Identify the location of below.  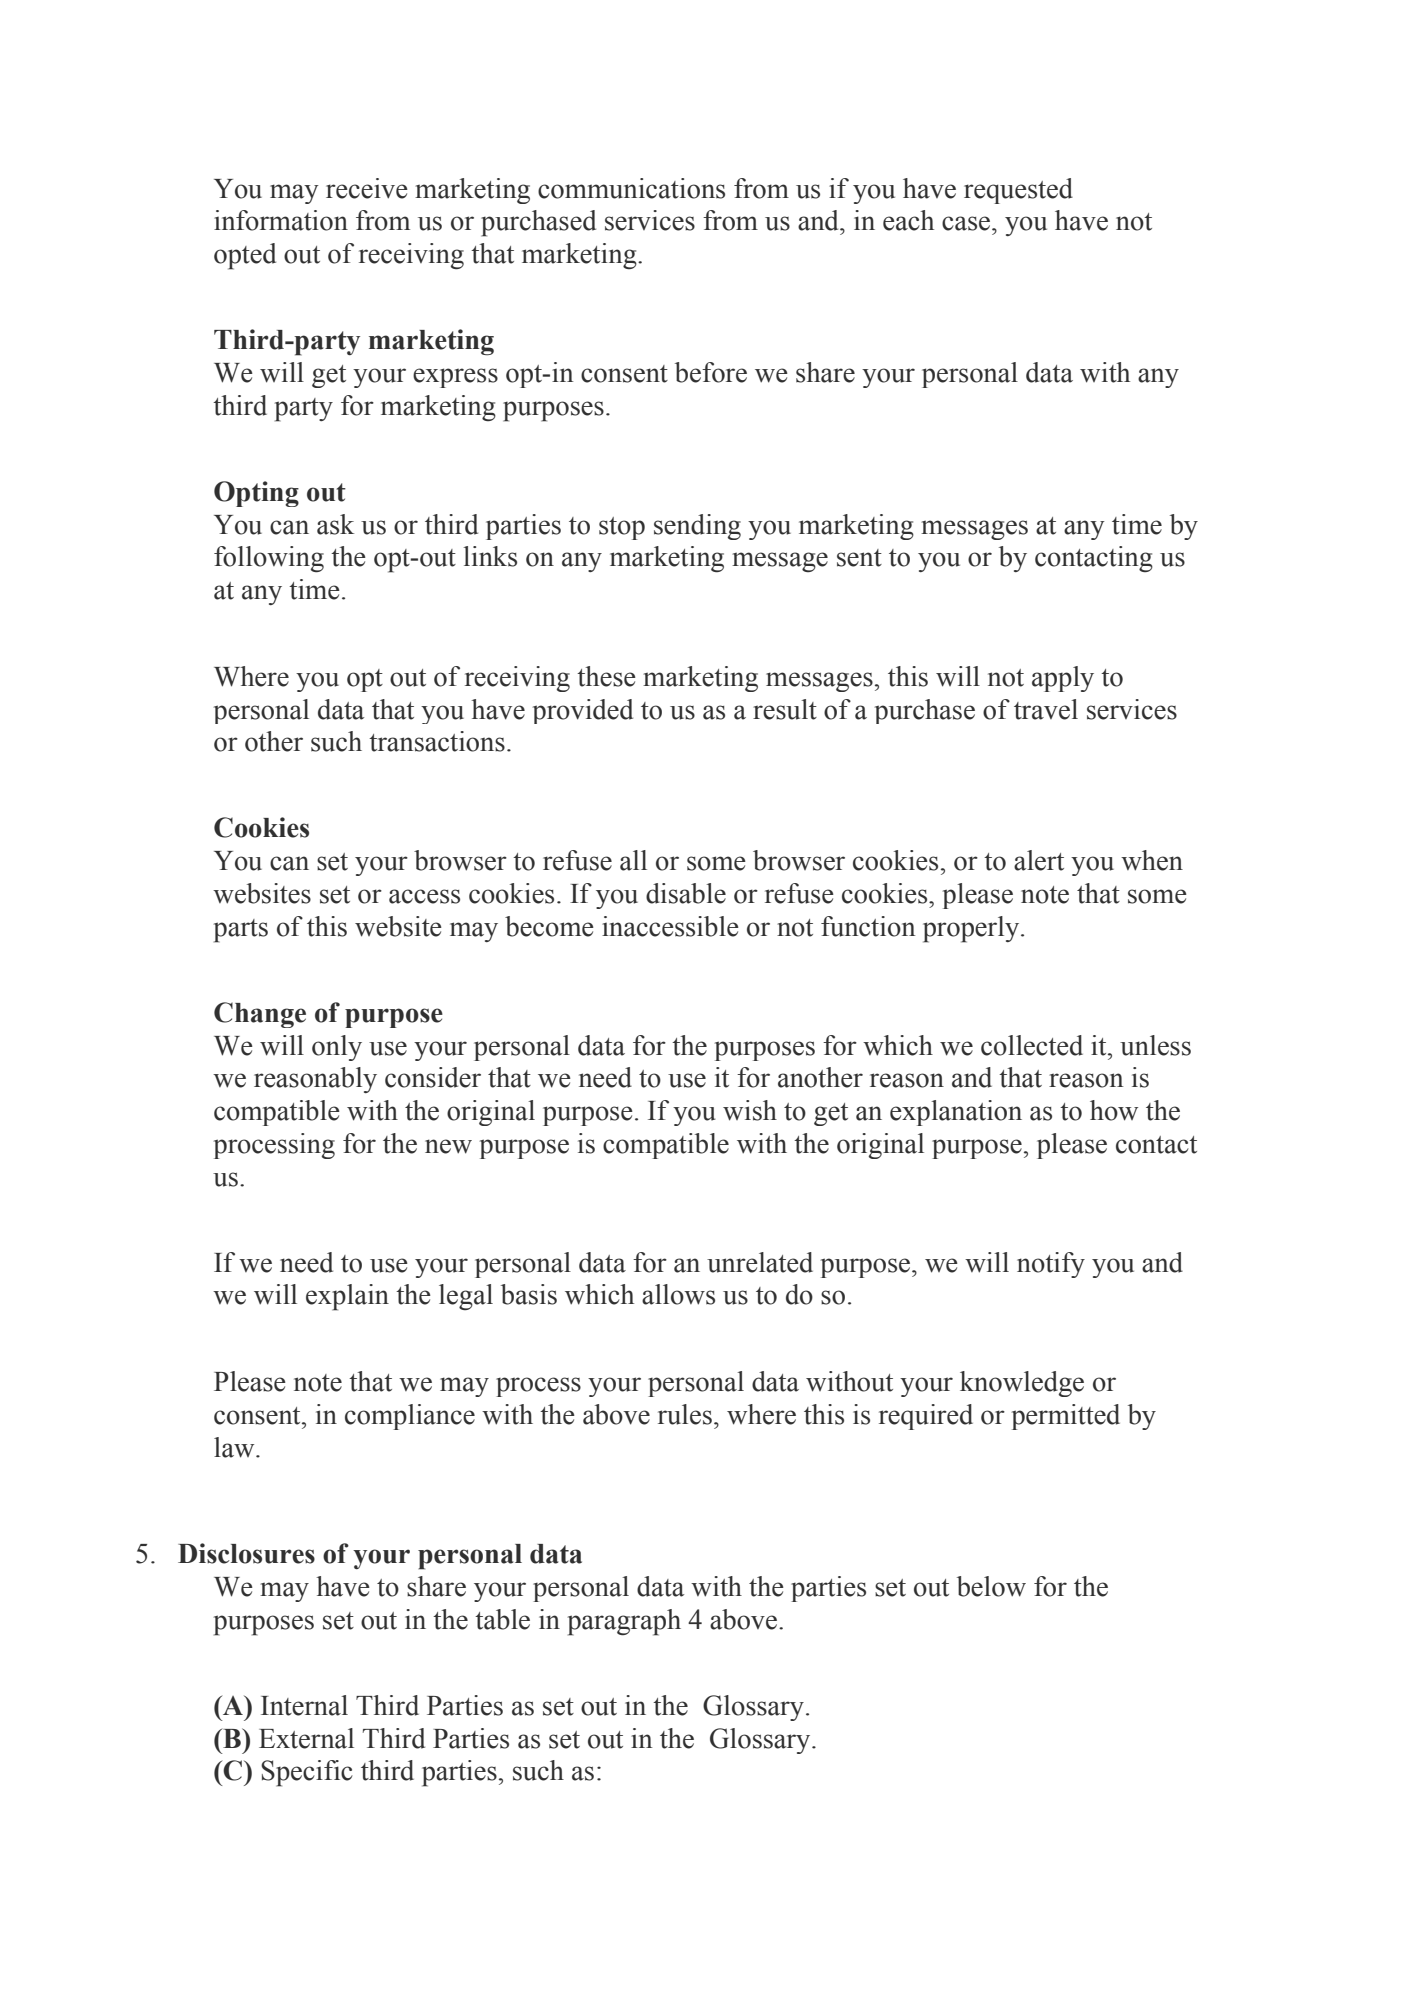
(991, 1586).
